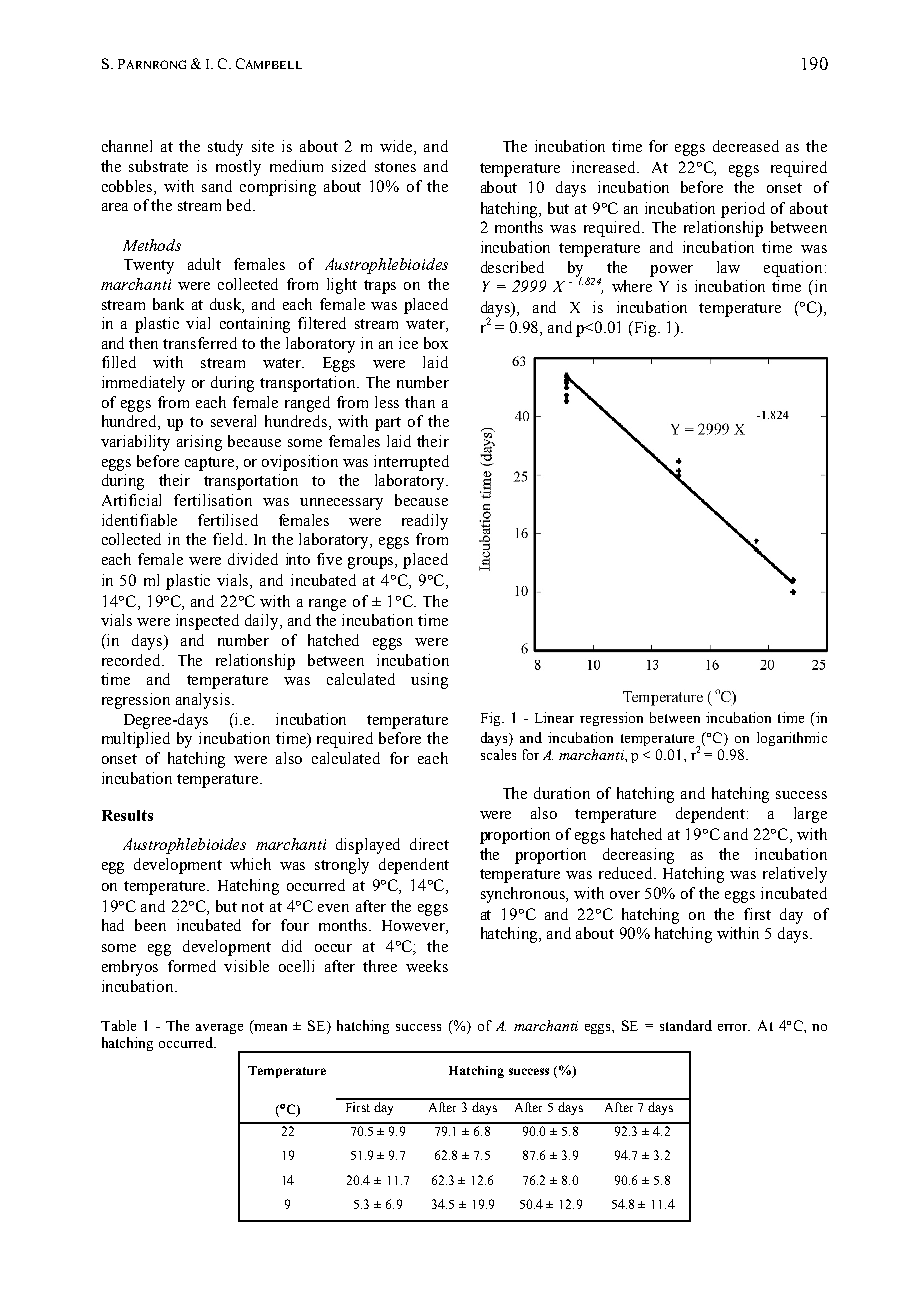  I want to click on sand, so click(217, 186).
